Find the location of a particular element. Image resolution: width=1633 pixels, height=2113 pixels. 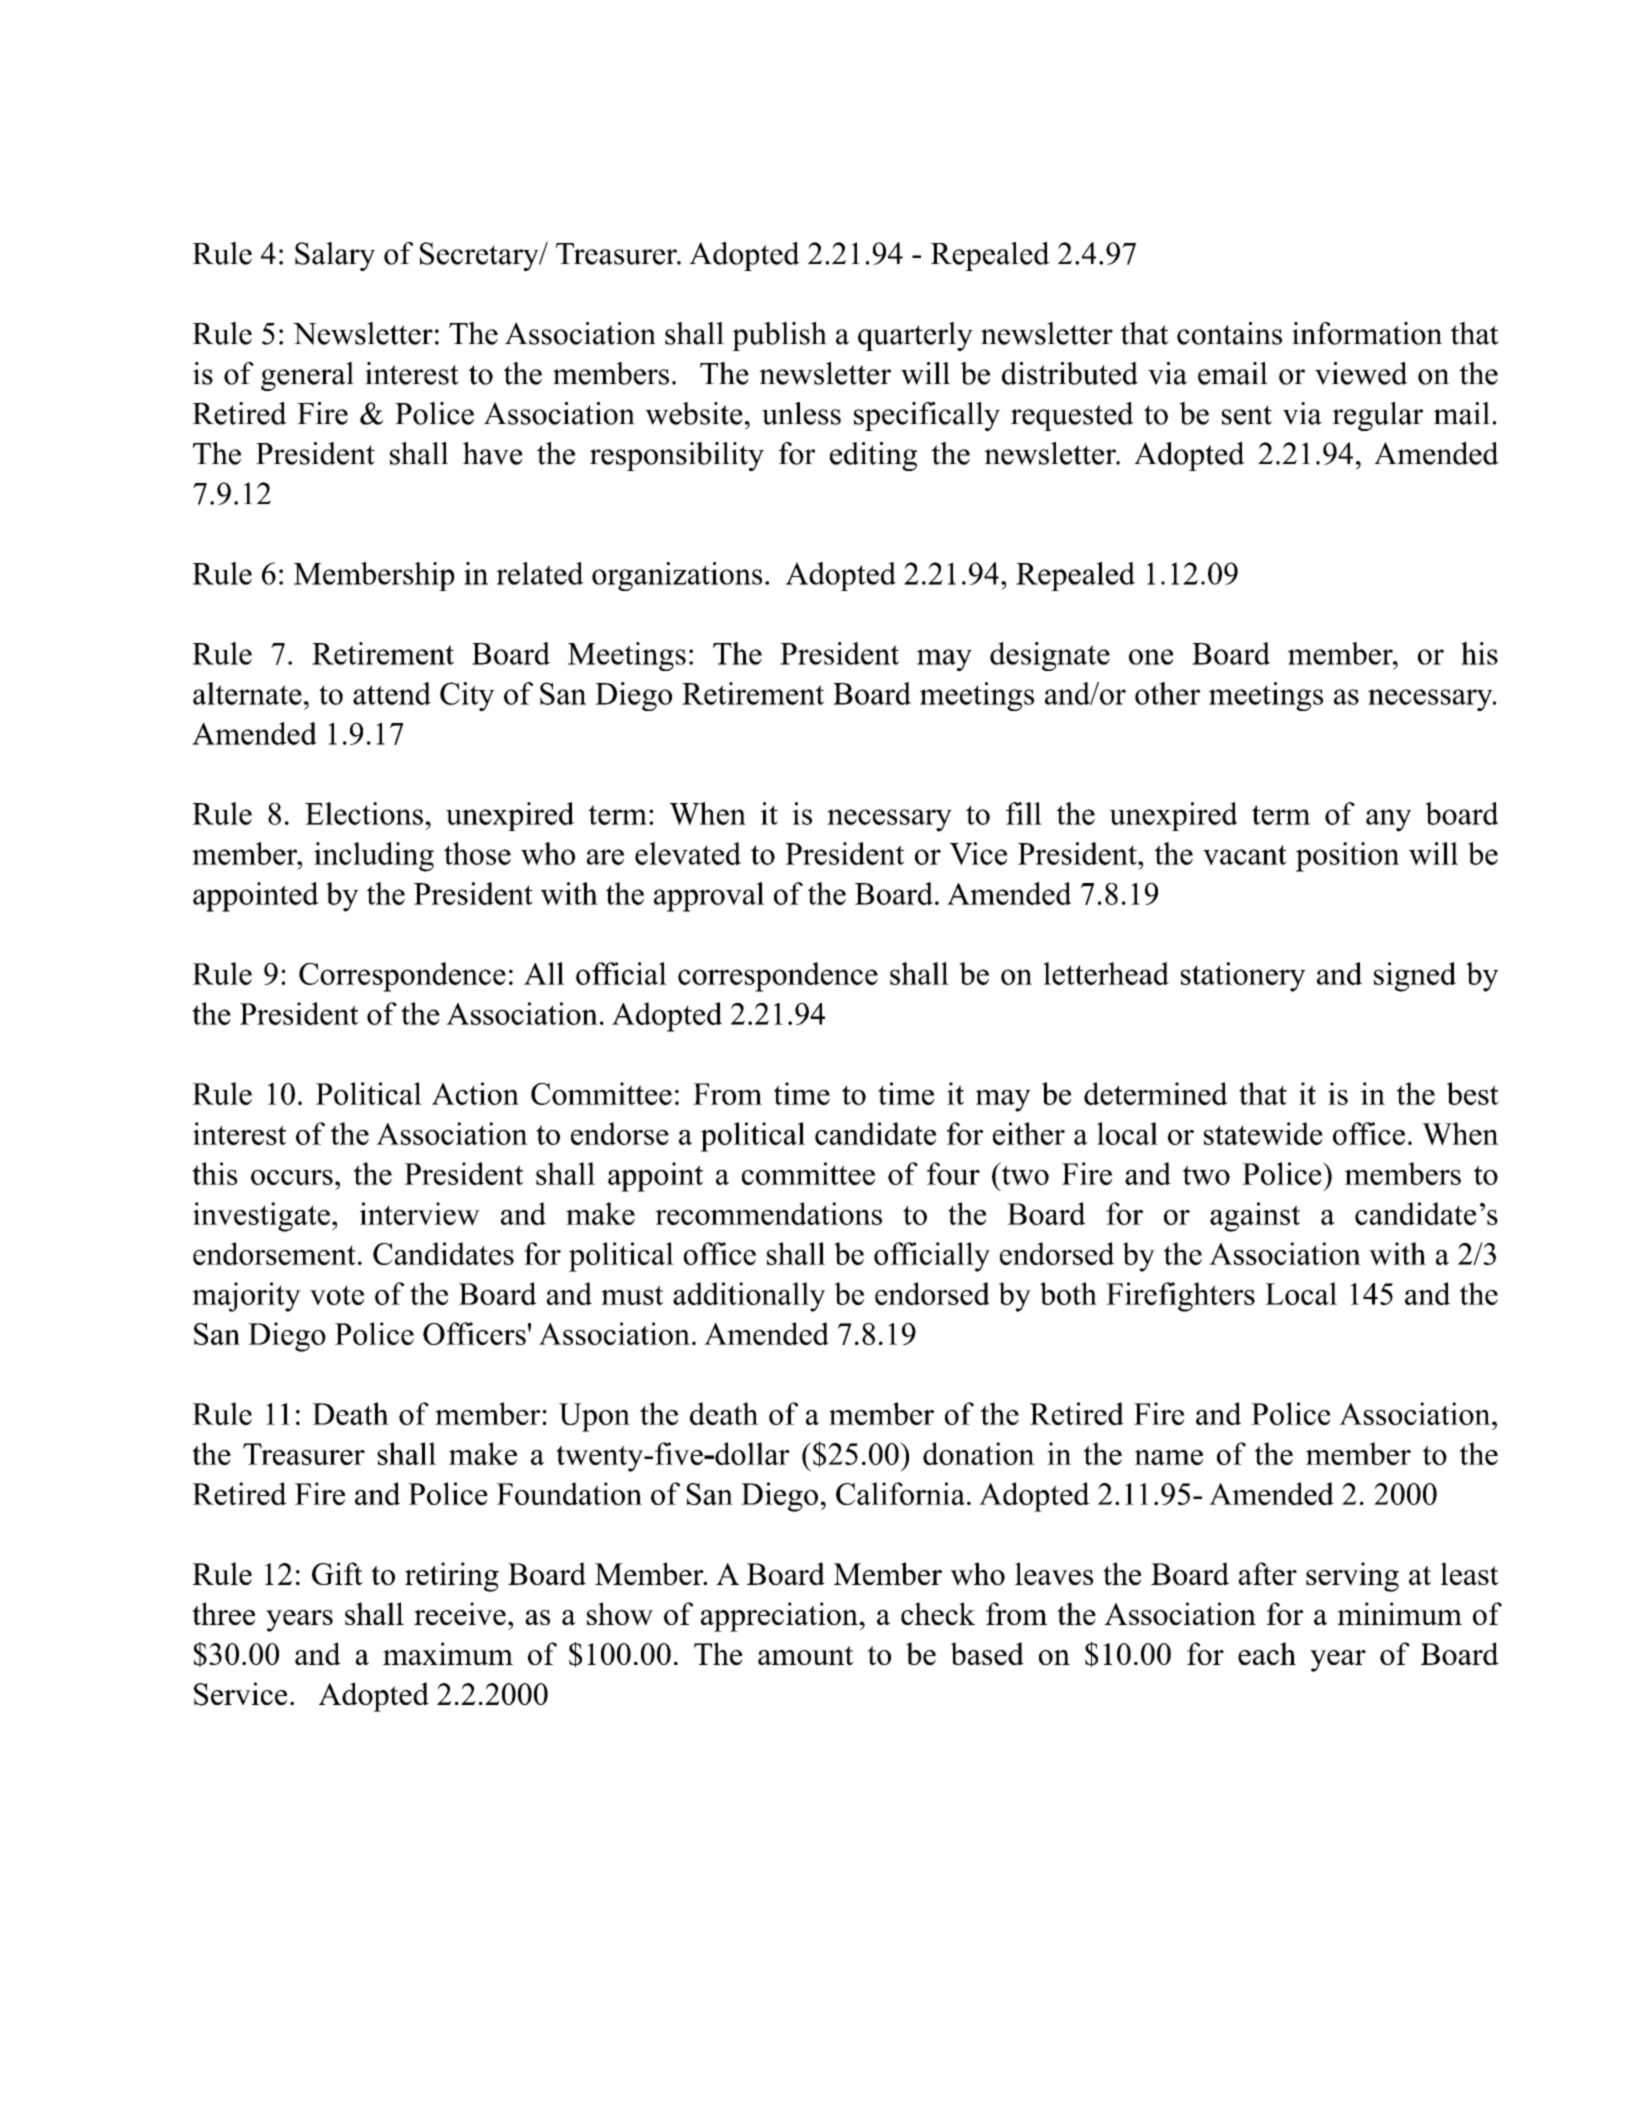

occurs is located at coordinates (292, 1177).
